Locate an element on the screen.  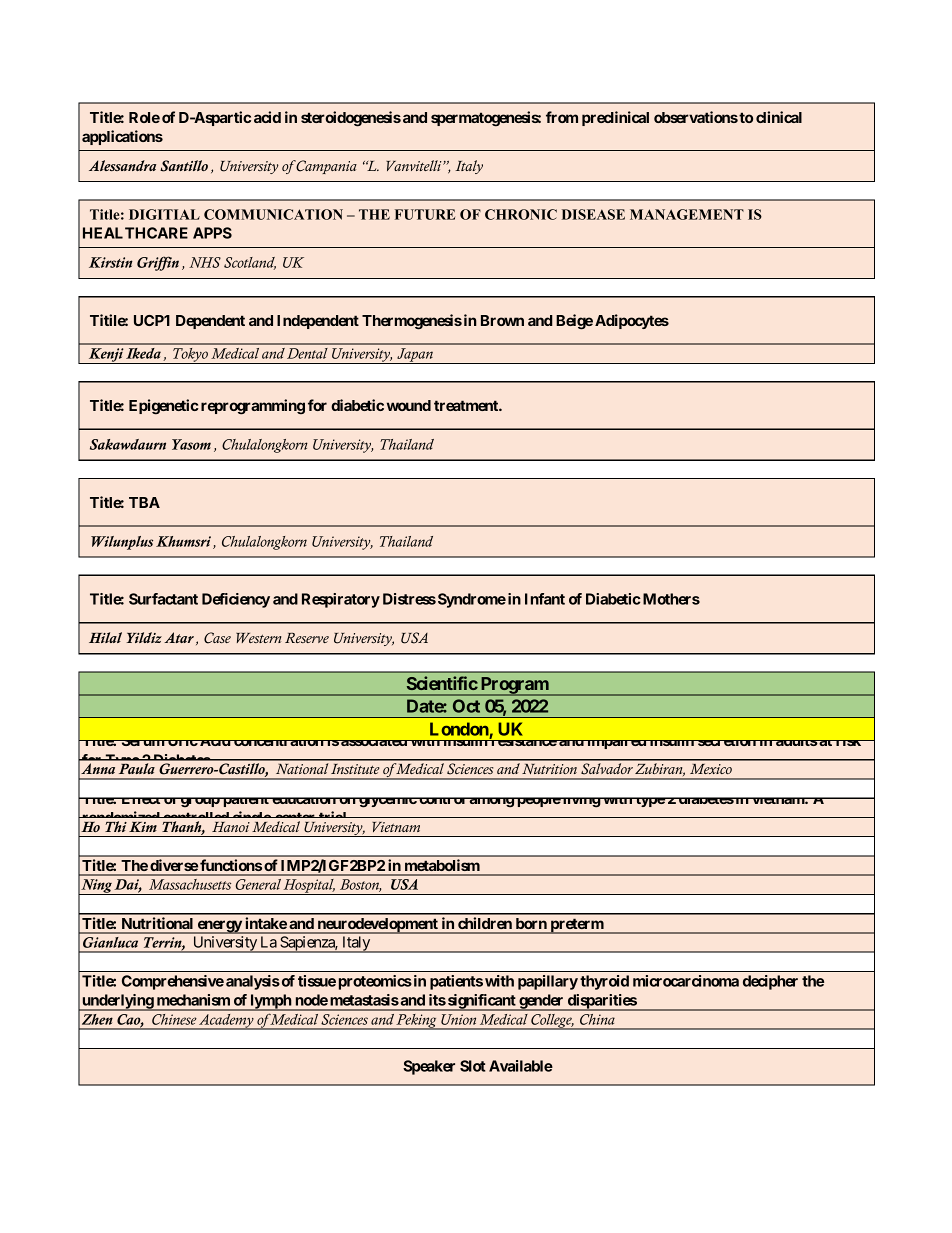
Surfactant is located at coordinates (163, 599).
